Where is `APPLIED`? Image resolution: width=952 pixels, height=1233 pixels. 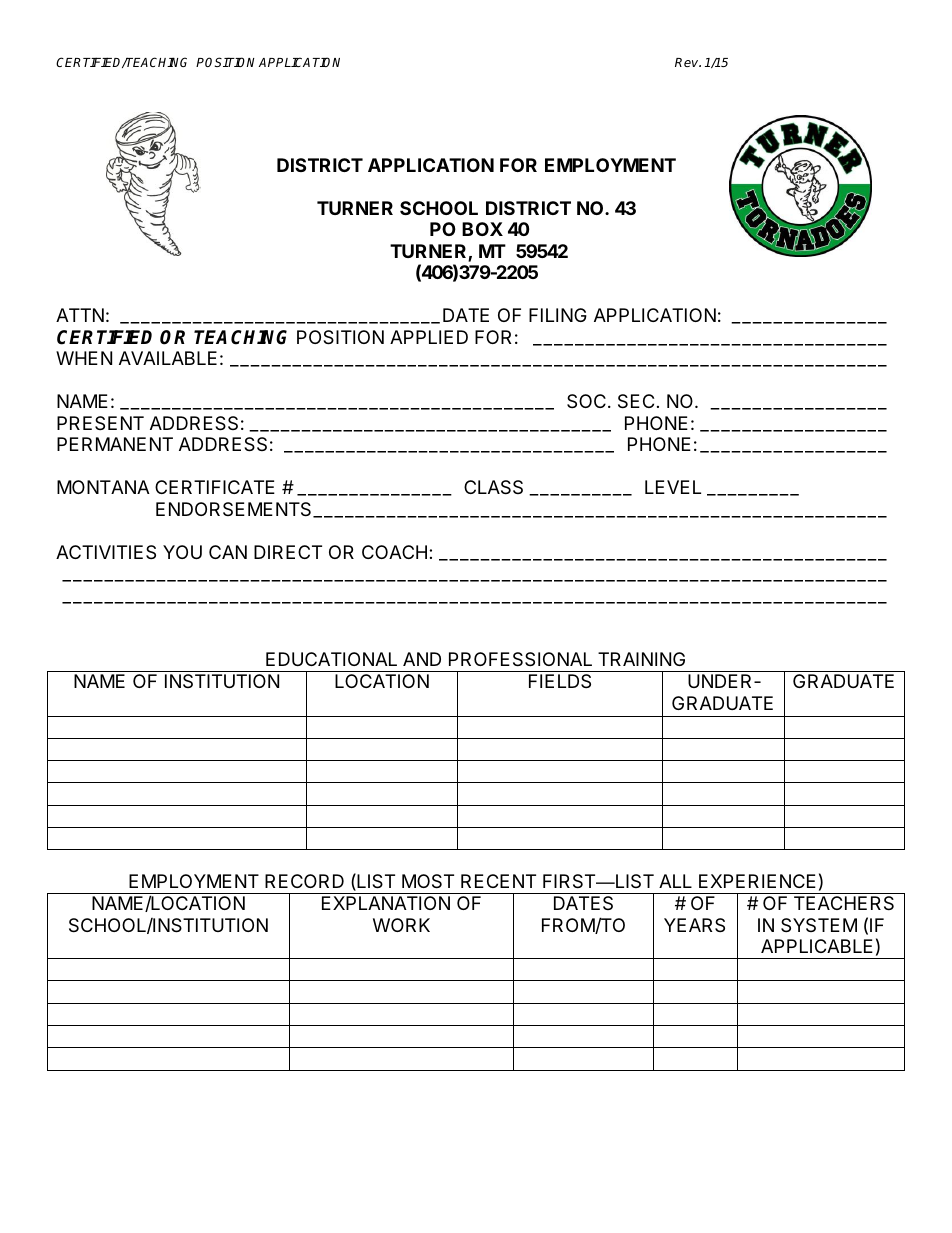
APPLIED is located at coordinates (429, 337).
